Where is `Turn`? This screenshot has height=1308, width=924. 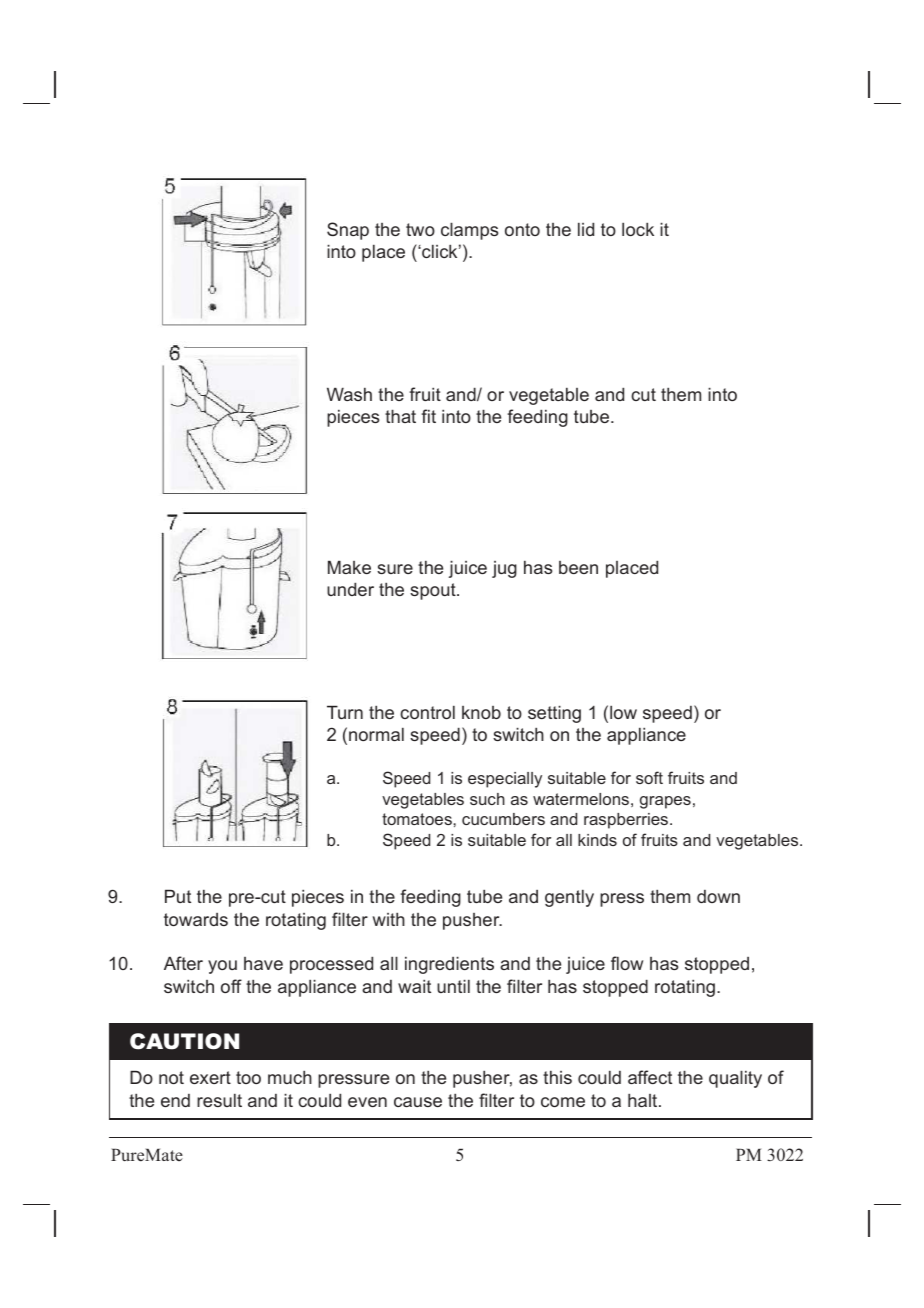
Turn is located at coordinates (345, 712).
